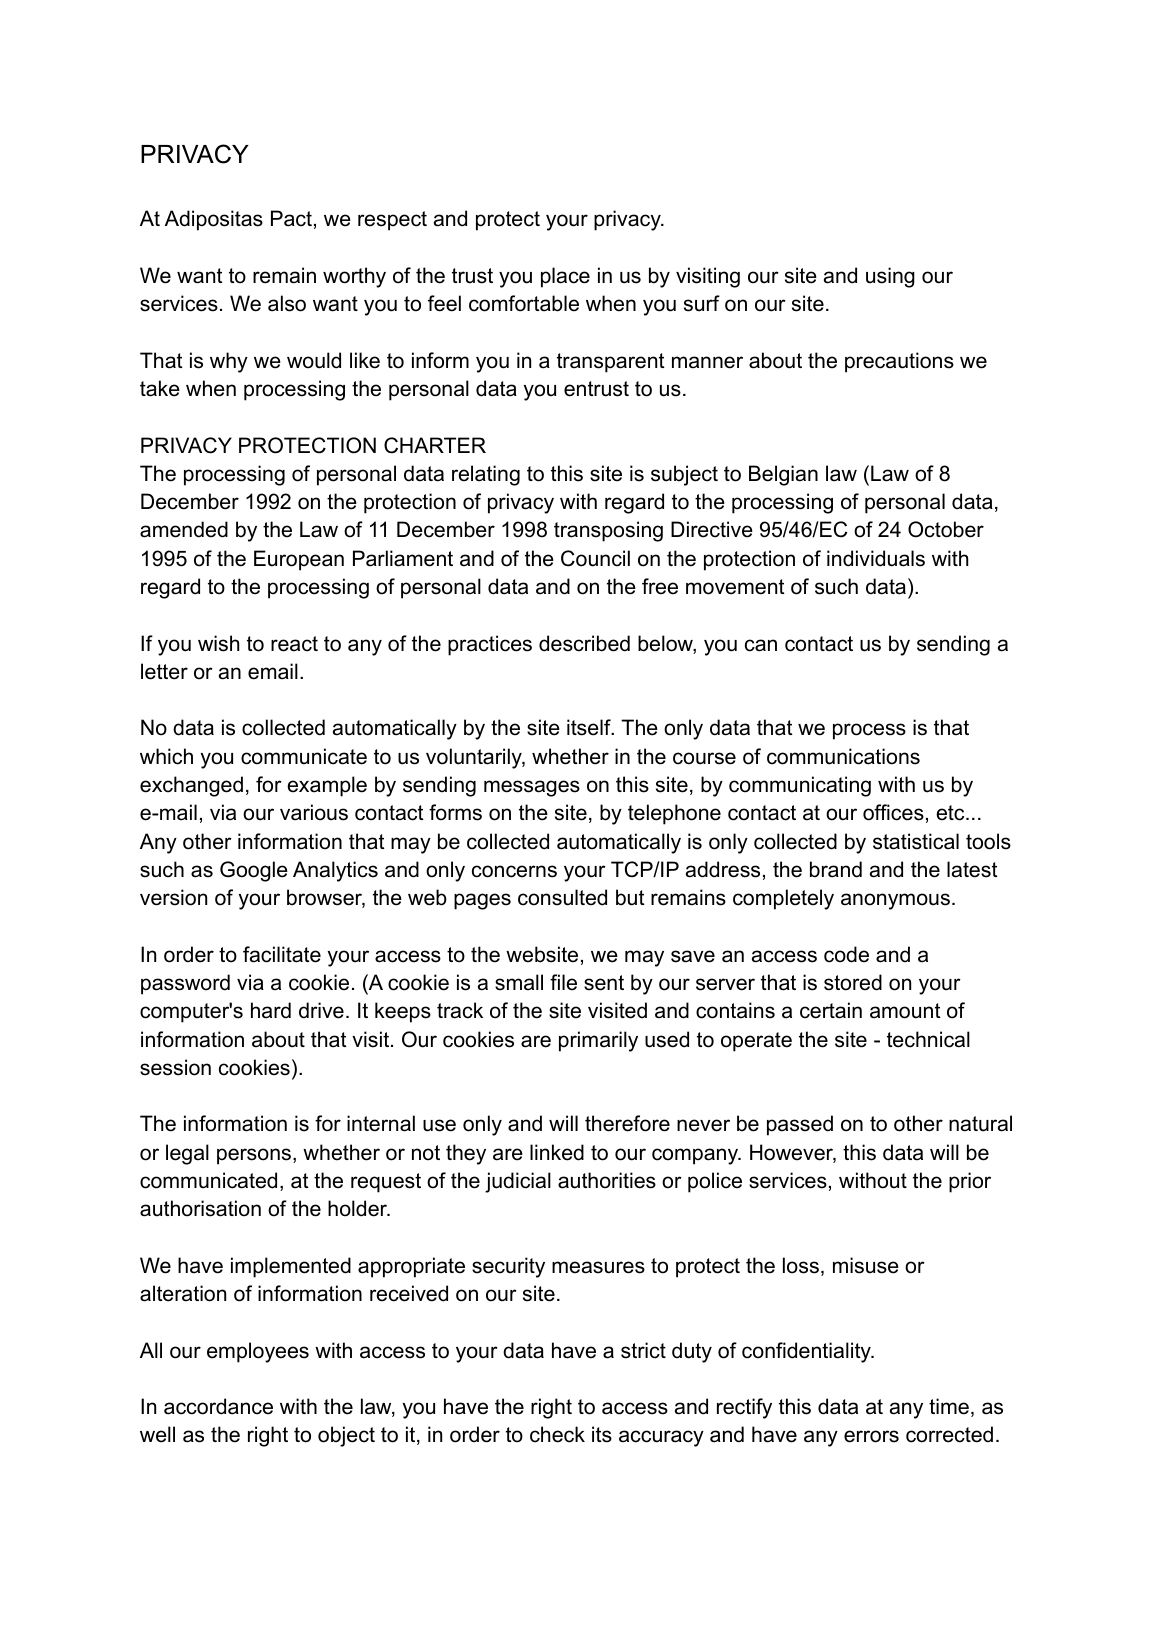 The image size is (1158, 1637). I want to click on Pact, so click(291, 218).
